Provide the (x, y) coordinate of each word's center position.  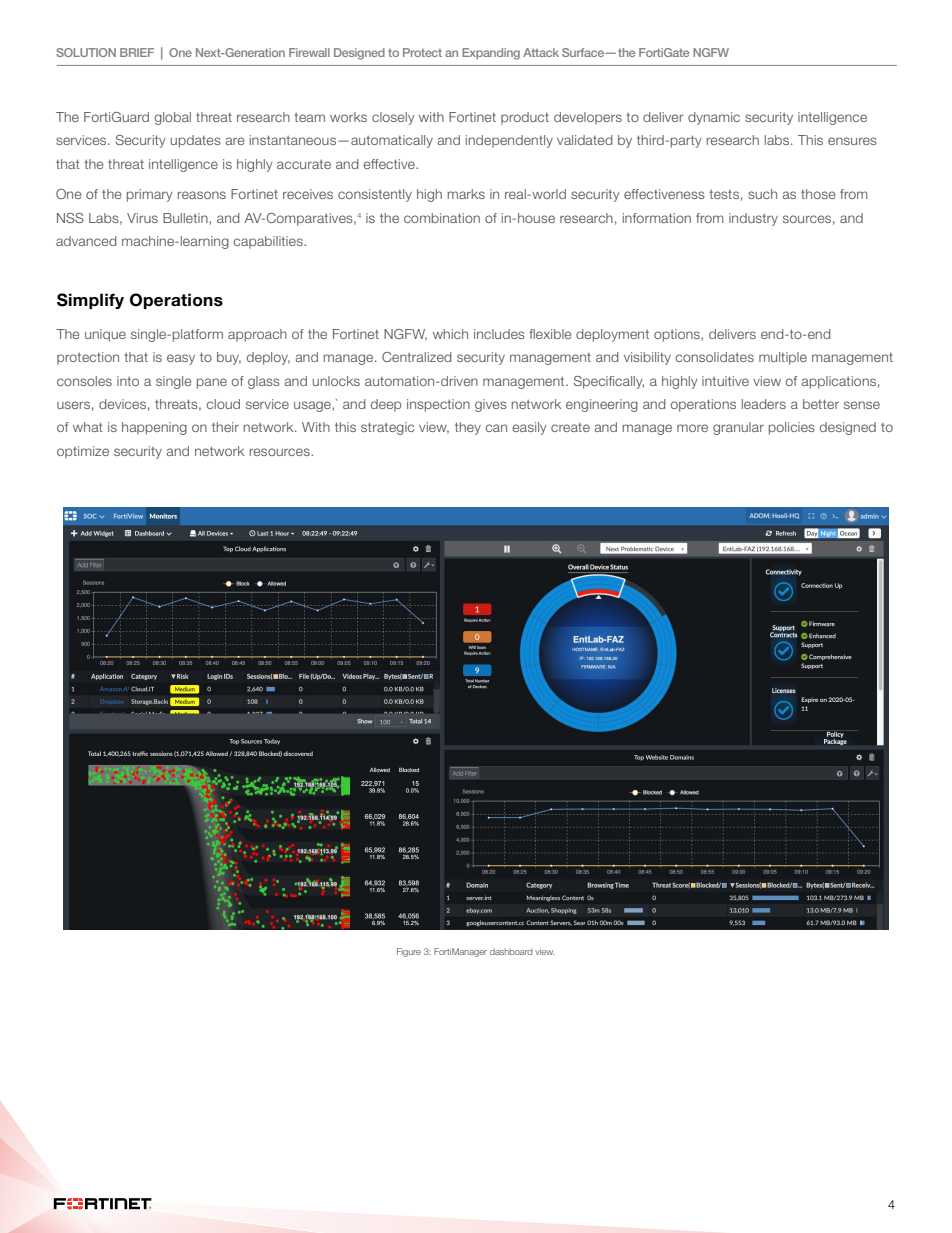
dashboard (511, 951)
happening (154, 428)
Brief (137, 52)
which (450, 334)
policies (792, 428)
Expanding (491, 54)
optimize (83, 452)
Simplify (90, 301)
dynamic (714, 118)
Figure (409, 952)
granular (738, 428)
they (468, 428)
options (678, 335)
